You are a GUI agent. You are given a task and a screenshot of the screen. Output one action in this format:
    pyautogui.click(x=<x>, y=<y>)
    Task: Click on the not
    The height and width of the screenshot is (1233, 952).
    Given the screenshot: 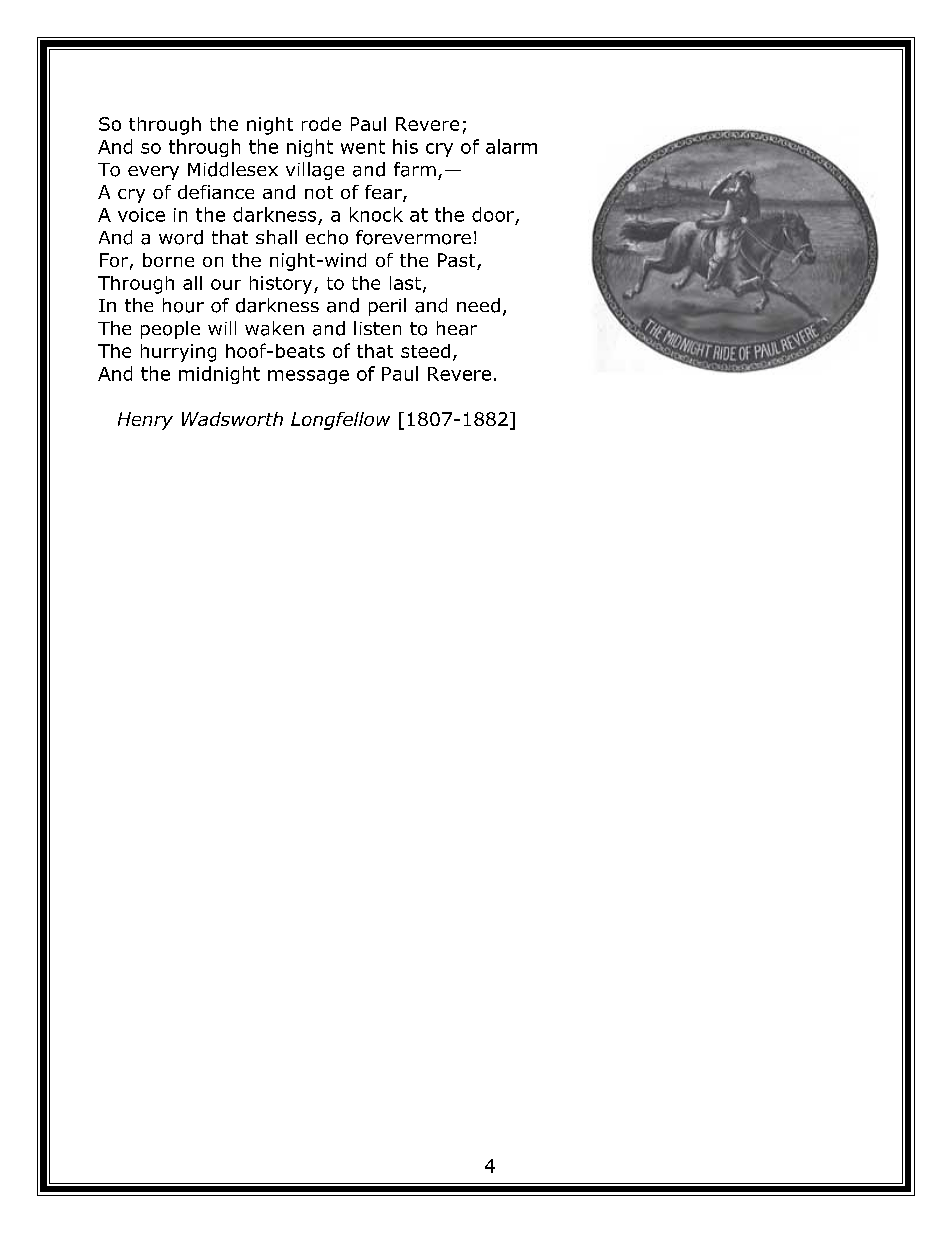 What is the action you would take?
    pyautogui.click(x=319, y=192)
